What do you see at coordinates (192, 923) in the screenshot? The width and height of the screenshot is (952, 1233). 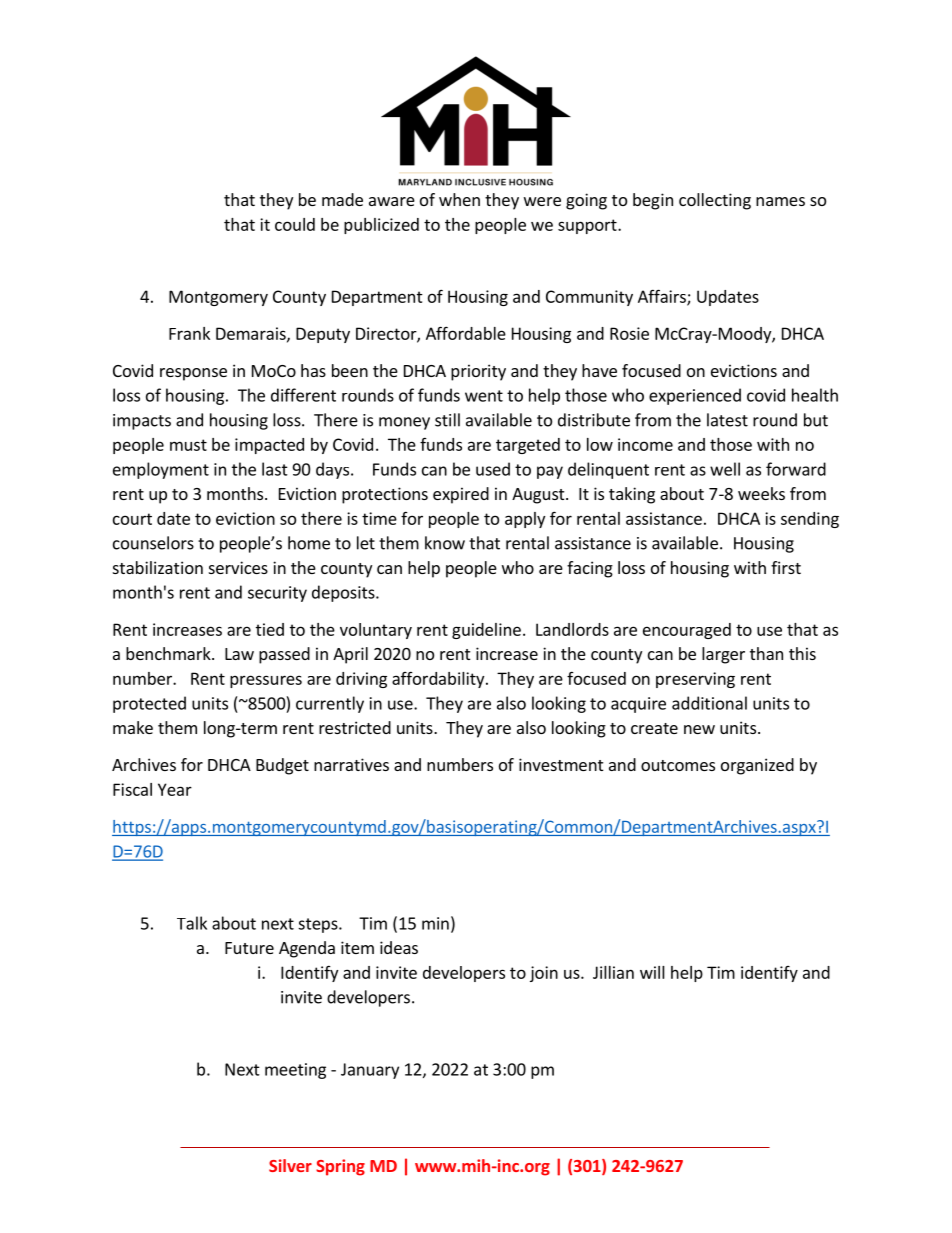 I see `Talk` at bounding box center [192, 923].
